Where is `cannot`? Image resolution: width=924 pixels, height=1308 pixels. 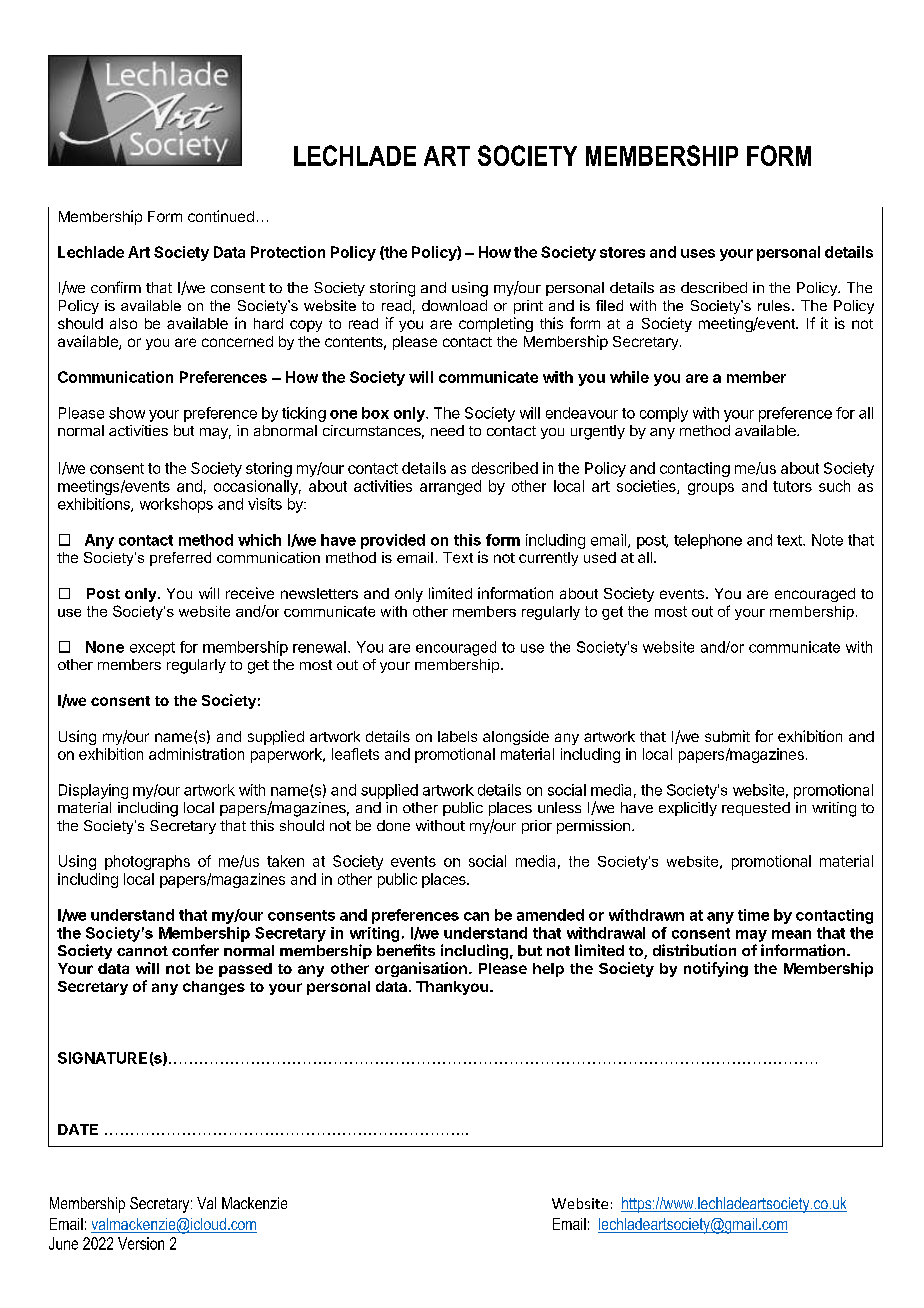
cannot is located at coordinates (142, 951).
